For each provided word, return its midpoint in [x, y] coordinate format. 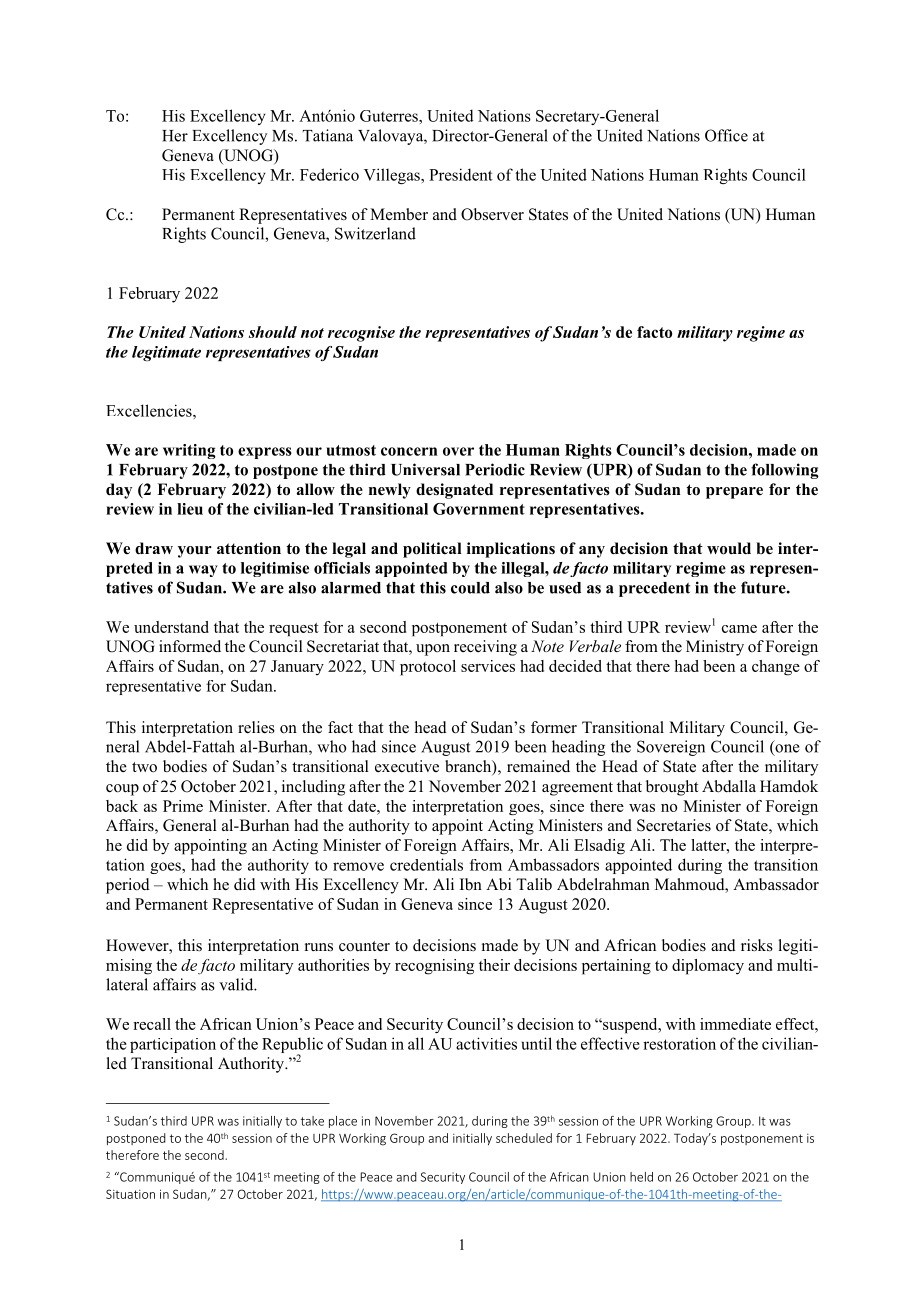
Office [726, 135]
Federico [329, 174]
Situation [130, 1194]
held [641, 1177]
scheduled [524, 1138]
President [461, 174]
